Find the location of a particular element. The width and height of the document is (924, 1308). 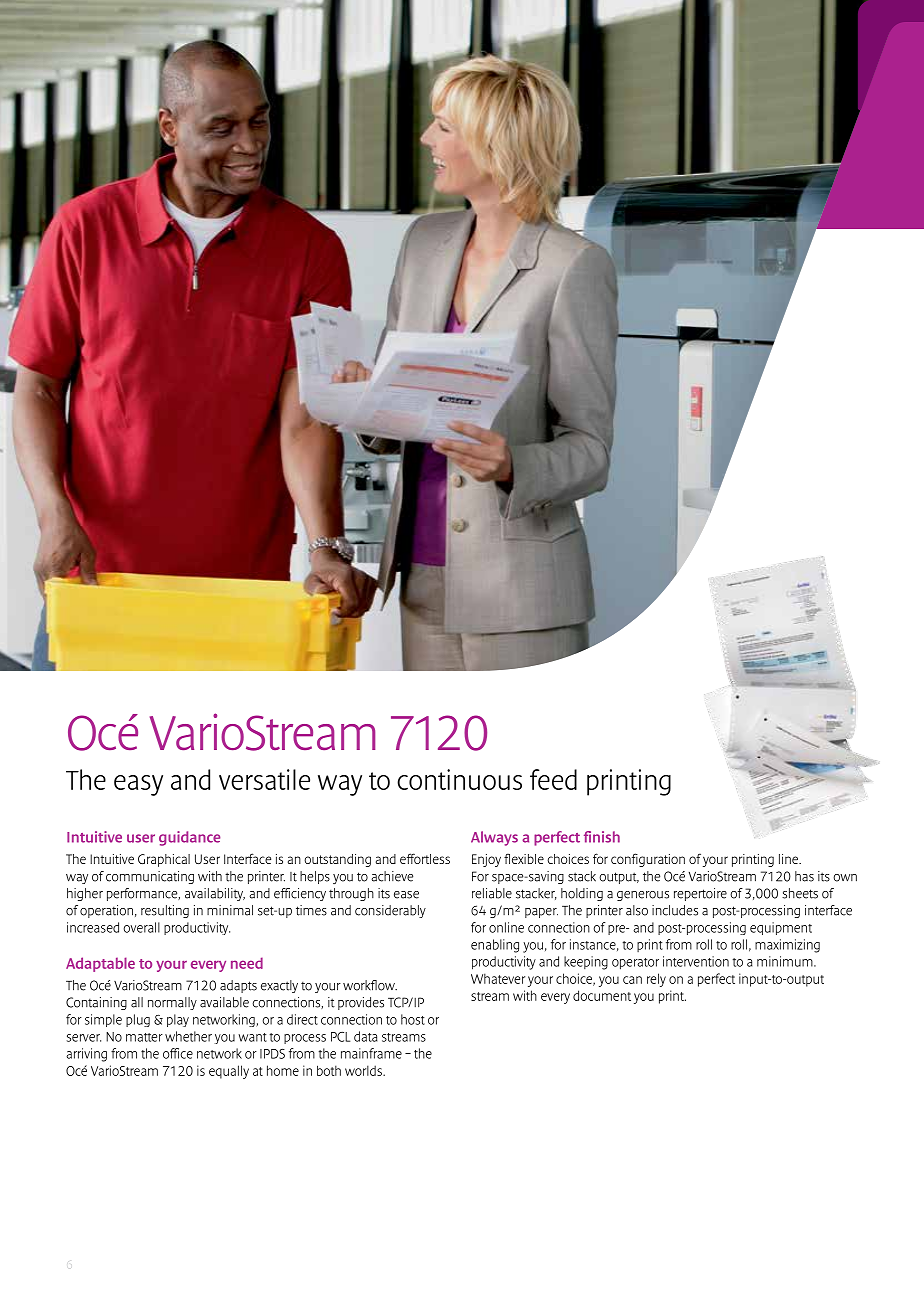

achieve is located at coordinates (392, 876).
